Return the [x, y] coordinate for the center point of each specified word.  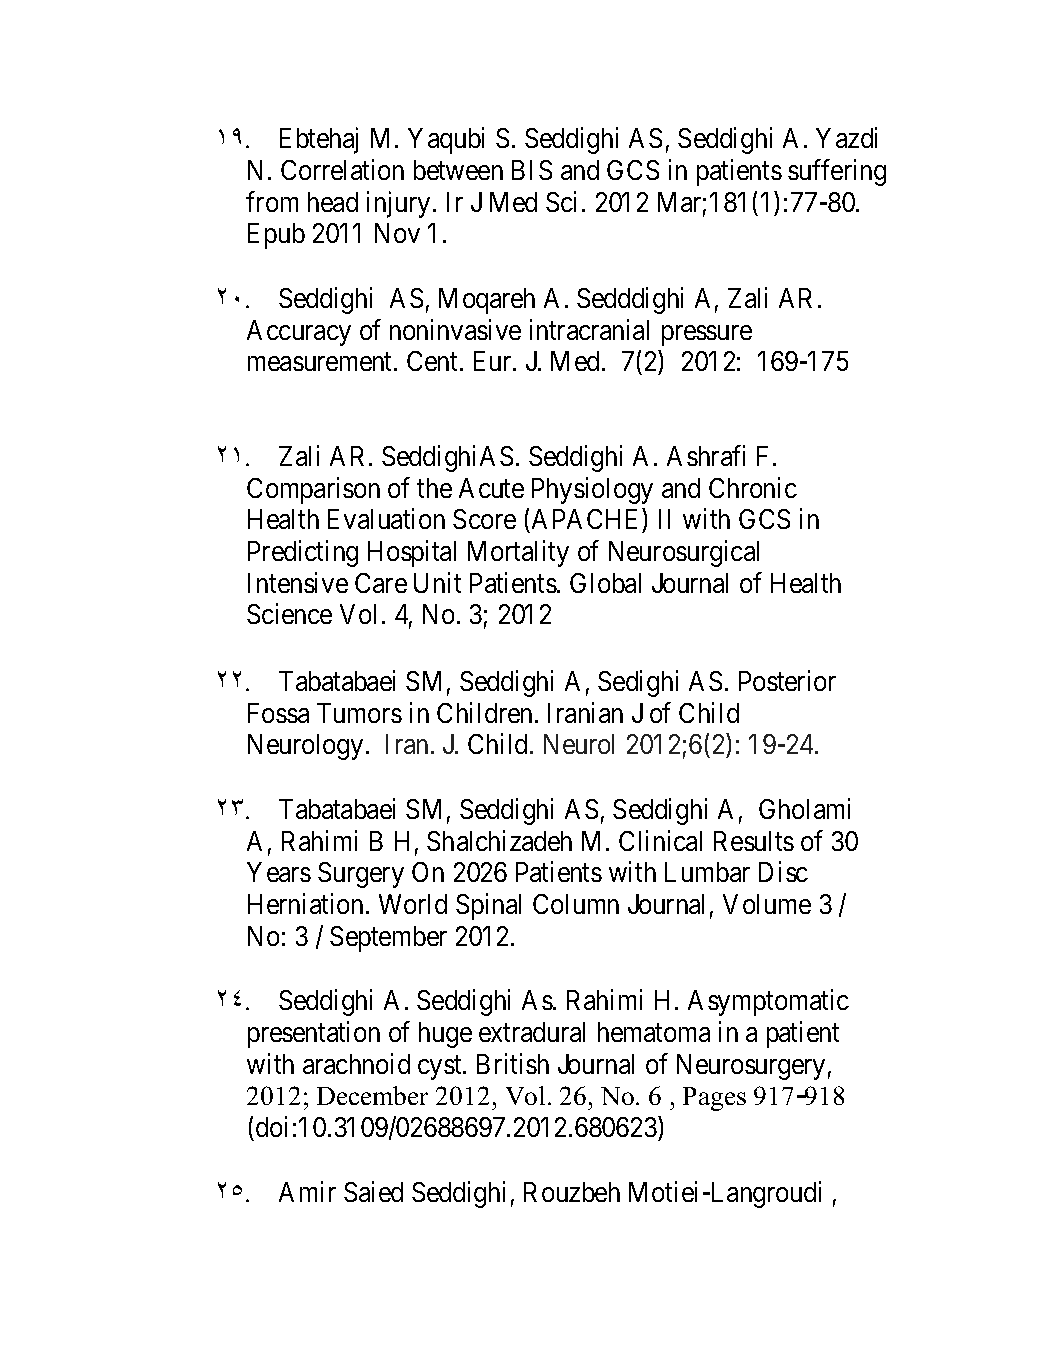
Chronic [753, 487]
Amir [307, 1191]
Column [576, 904]
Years [279, 872]
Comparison [313, 490]
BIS [532, 170]
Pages [714, 1099]
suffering [837, 172]
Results [754, 841]
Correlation [342, 169]
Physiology [592, 490]
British [513, 1063]
